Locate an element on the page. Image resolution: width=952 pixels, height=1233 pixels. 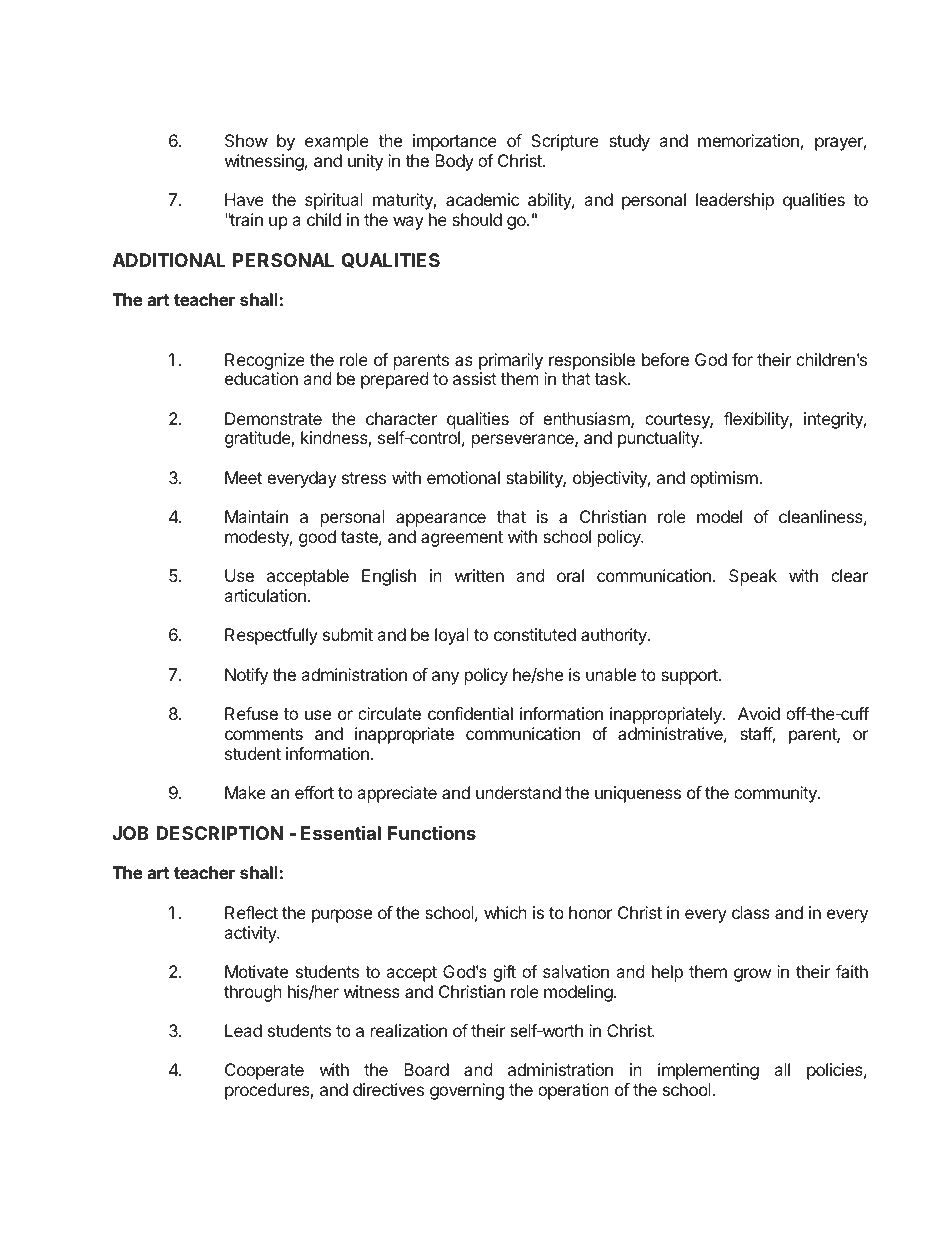
governing is located at coordinates (467, 1091).
